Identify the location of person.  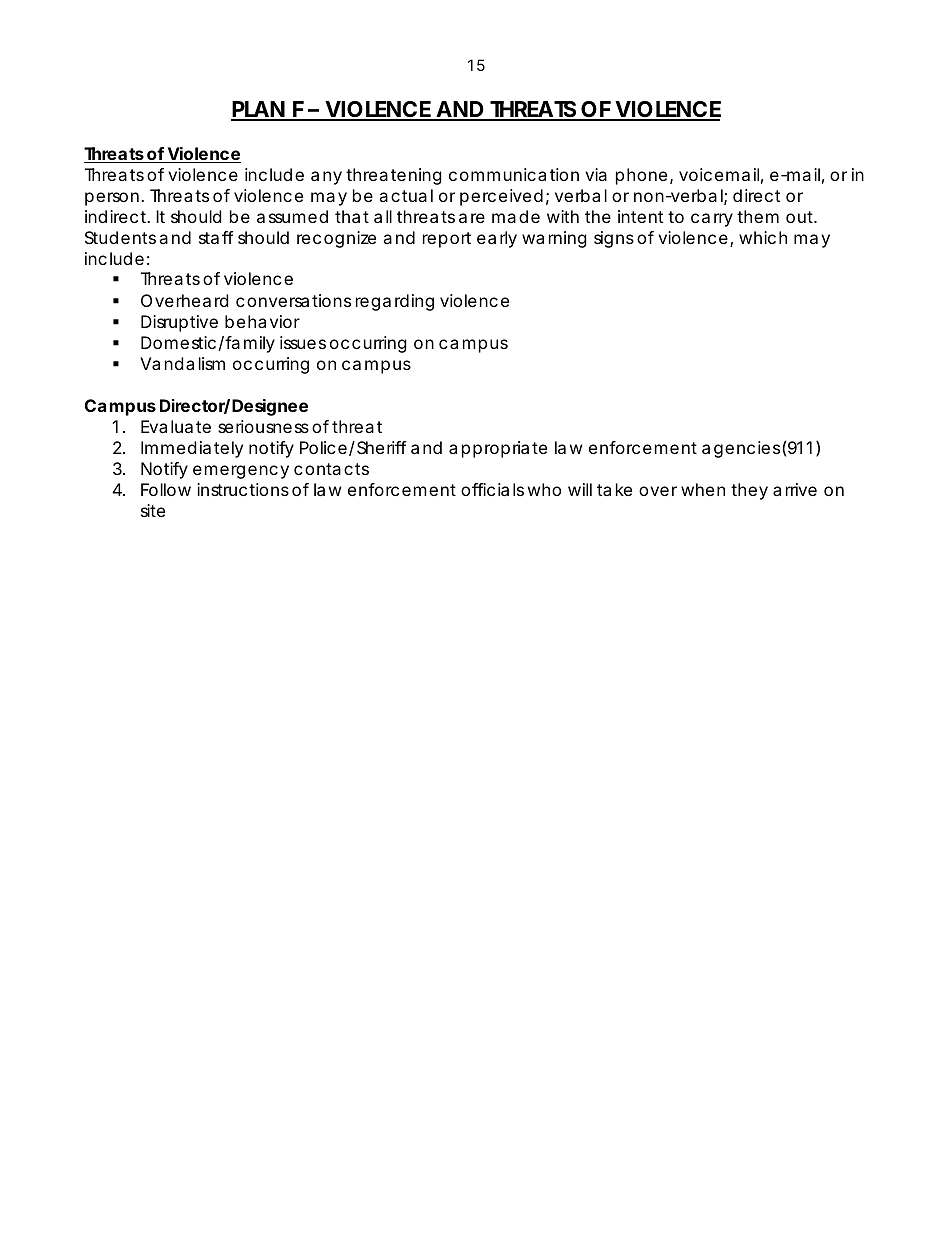
(112, 199).
